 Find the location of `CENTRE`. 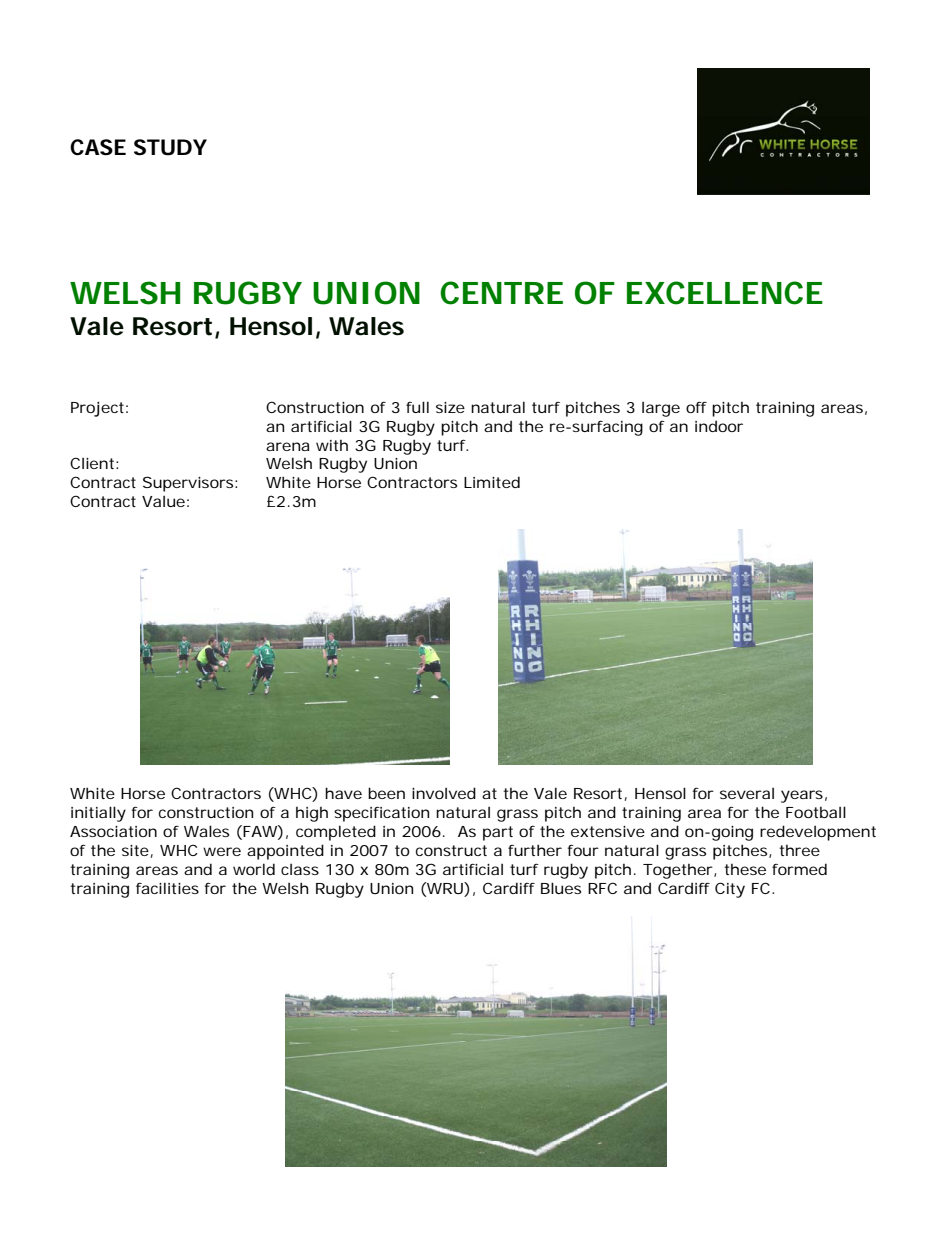

CENTRE is located at coordinates (501, 293).
